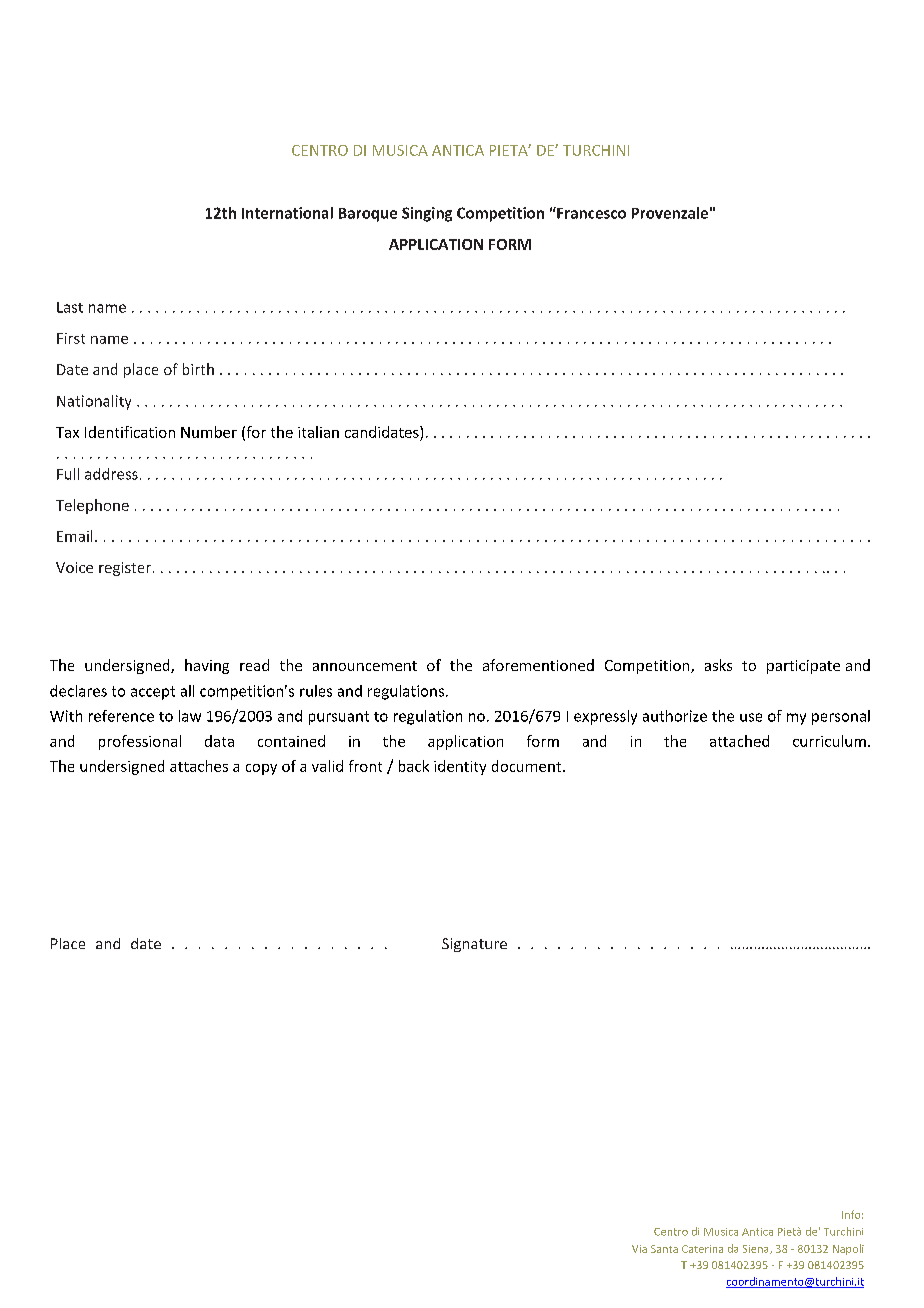  I want to click on Francesco, so click(590, 213).
